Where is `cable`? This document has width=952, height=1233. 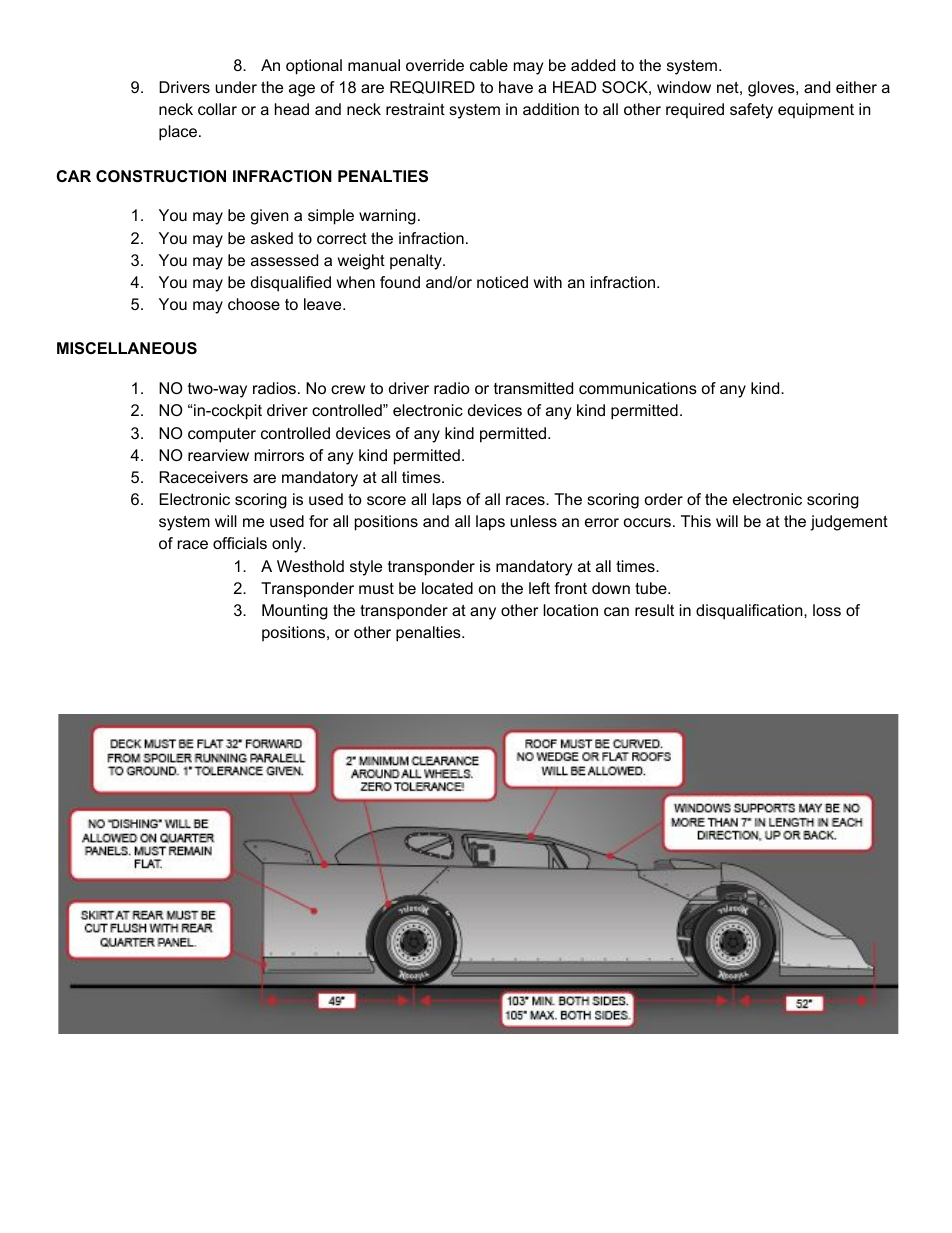 cable is located at coordinates (489, 65).
